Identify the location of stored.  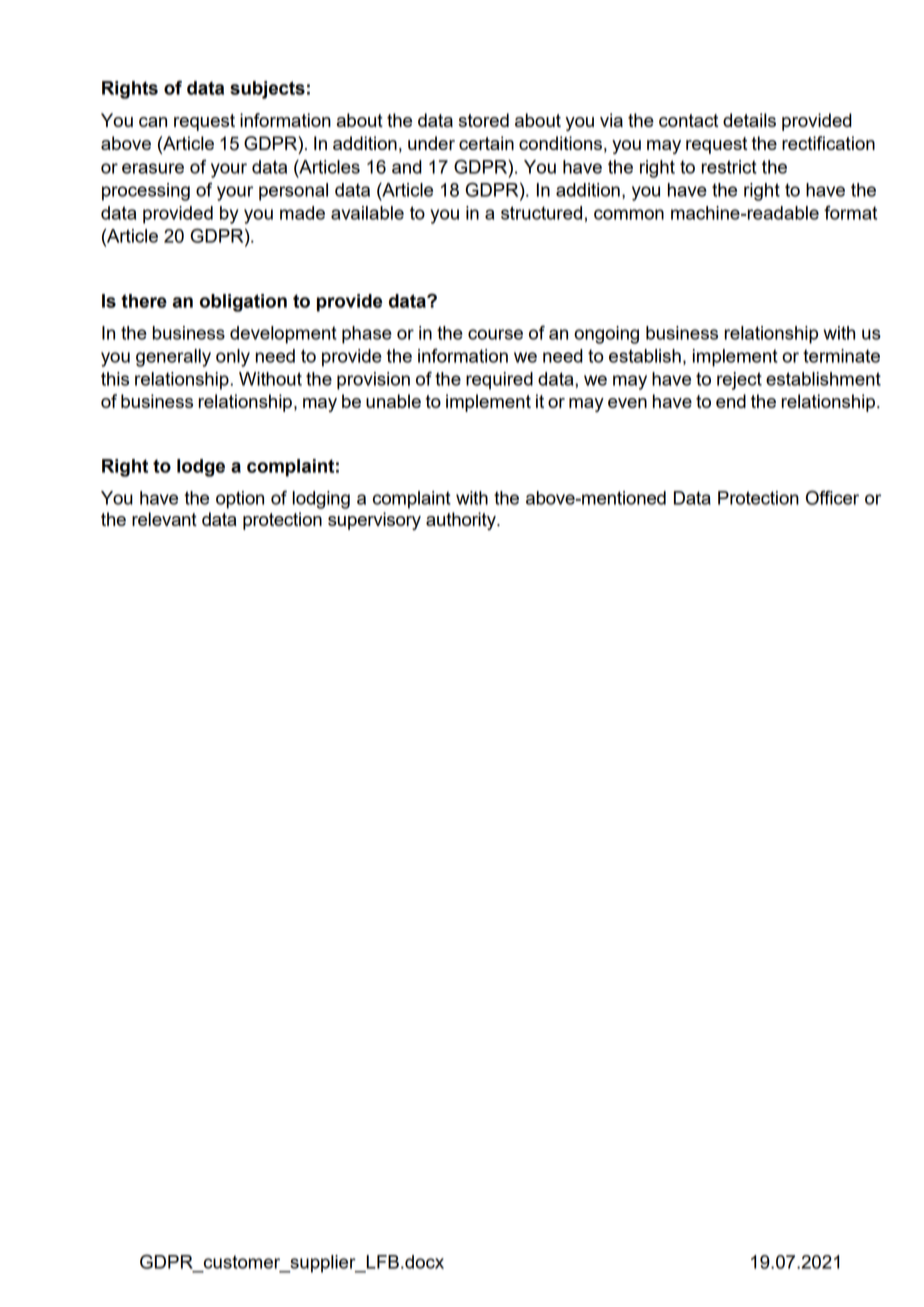
(484, 120).
